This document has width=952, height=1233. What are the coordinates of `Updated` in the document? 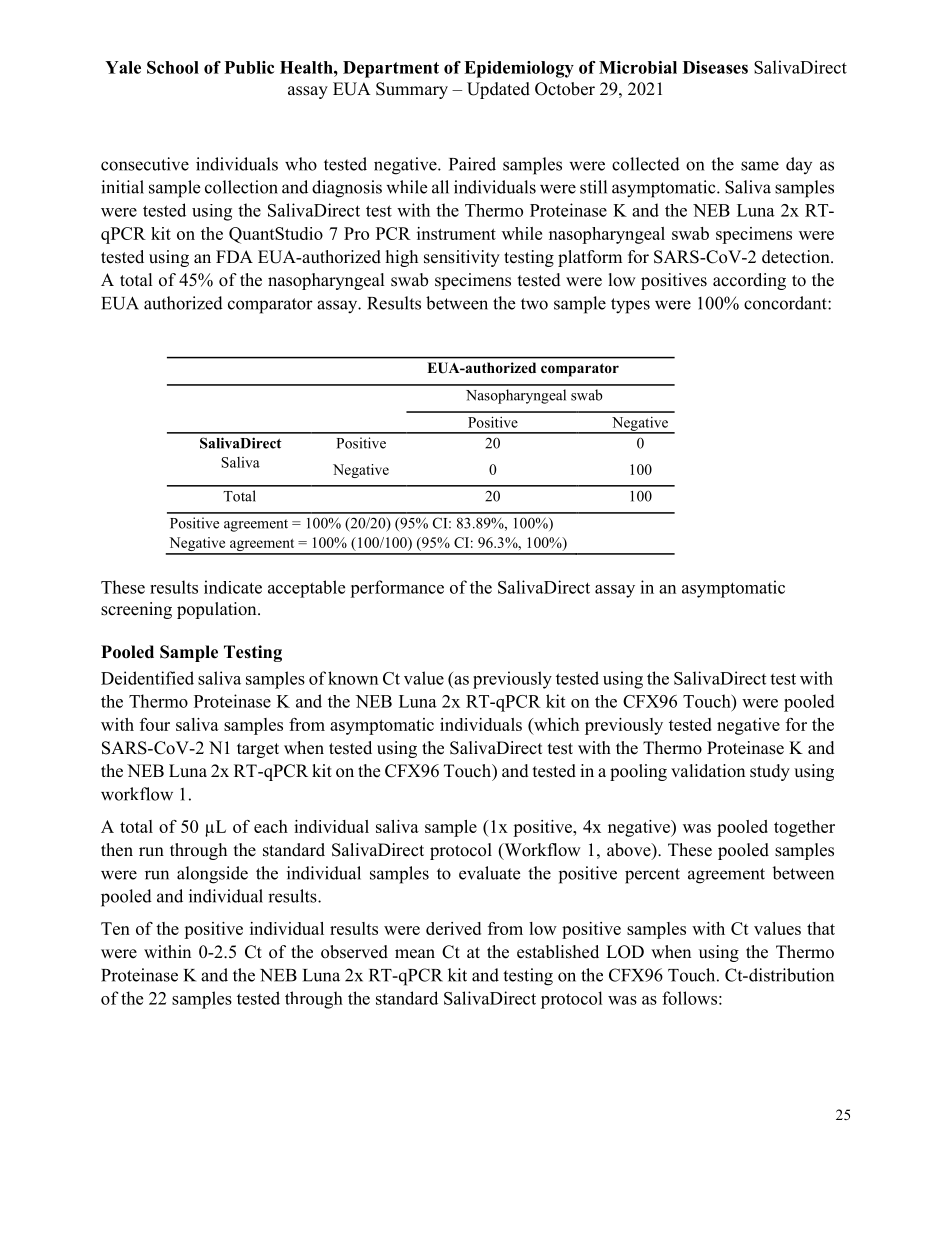 It's located at (498, 90).
